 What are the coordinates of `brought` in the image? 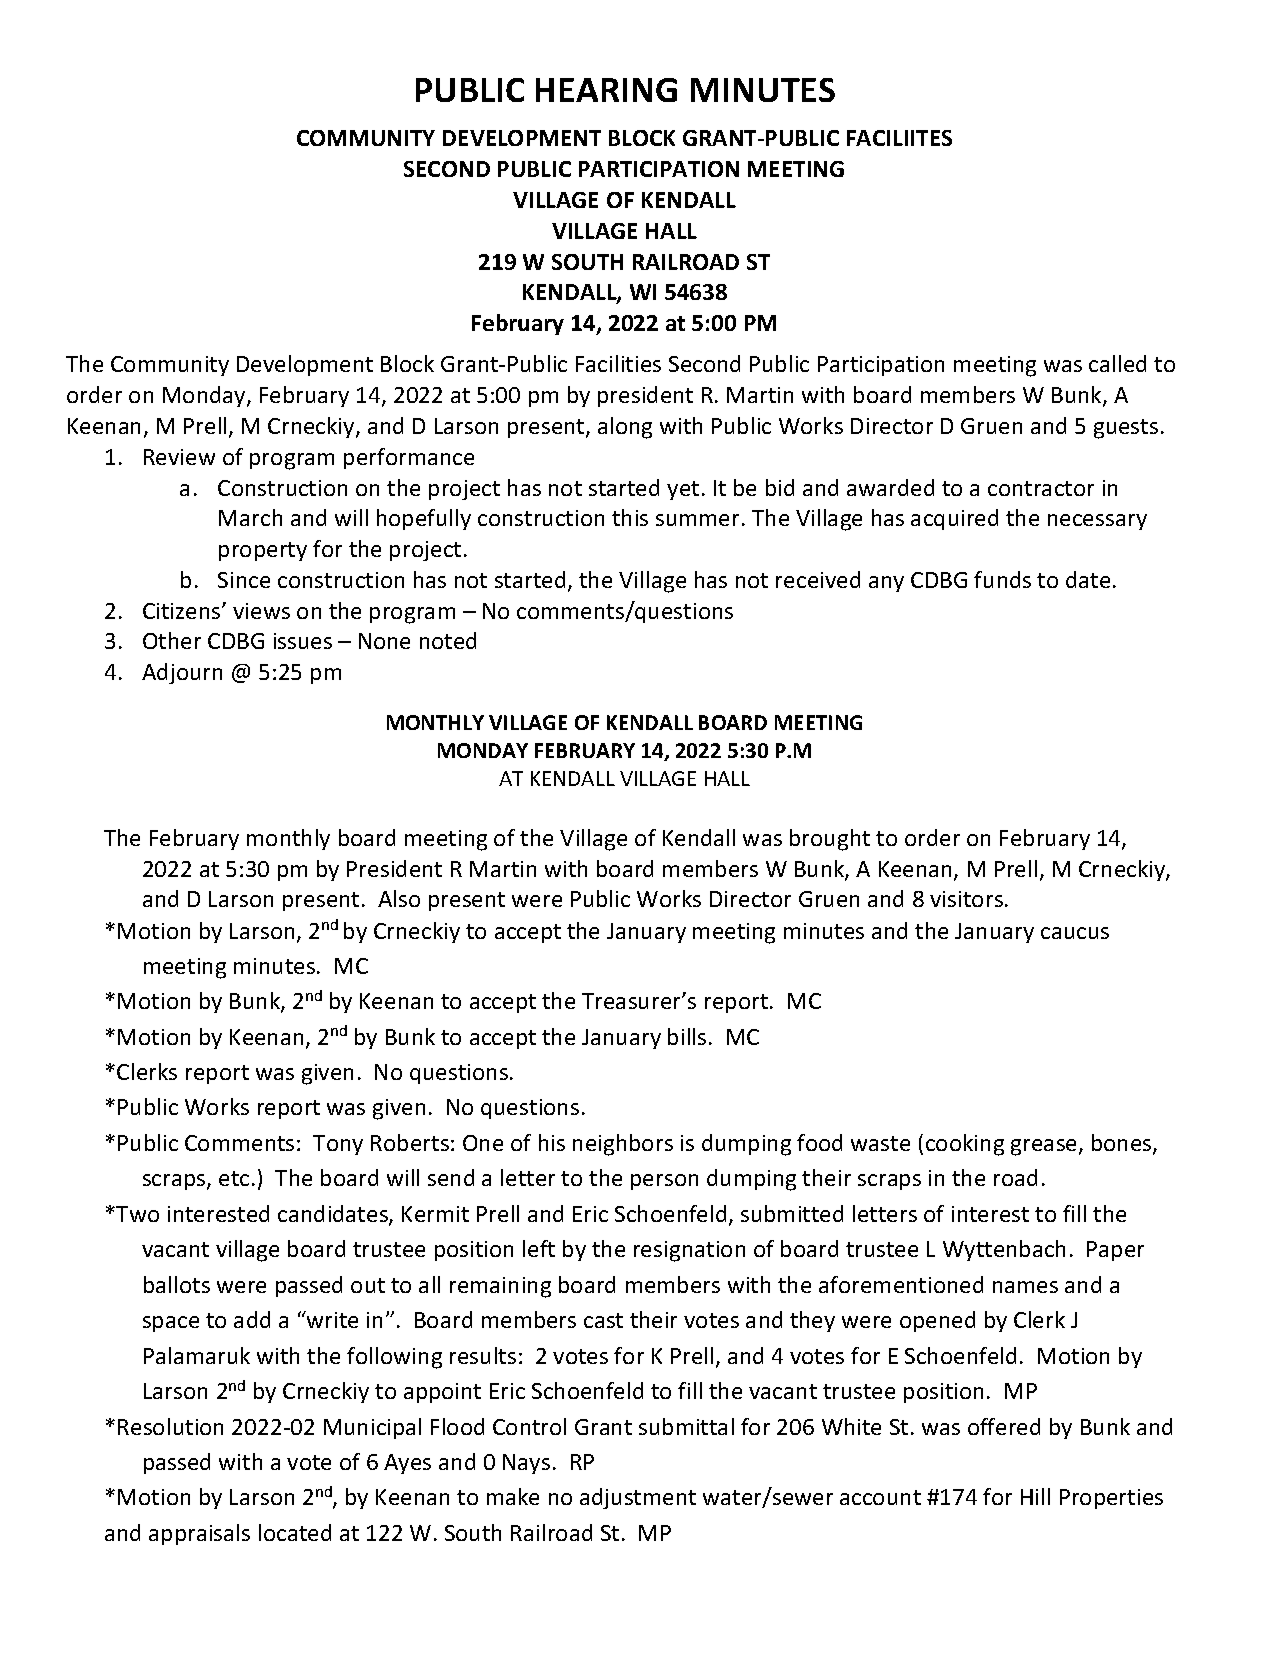 It's located at (830, 840).
